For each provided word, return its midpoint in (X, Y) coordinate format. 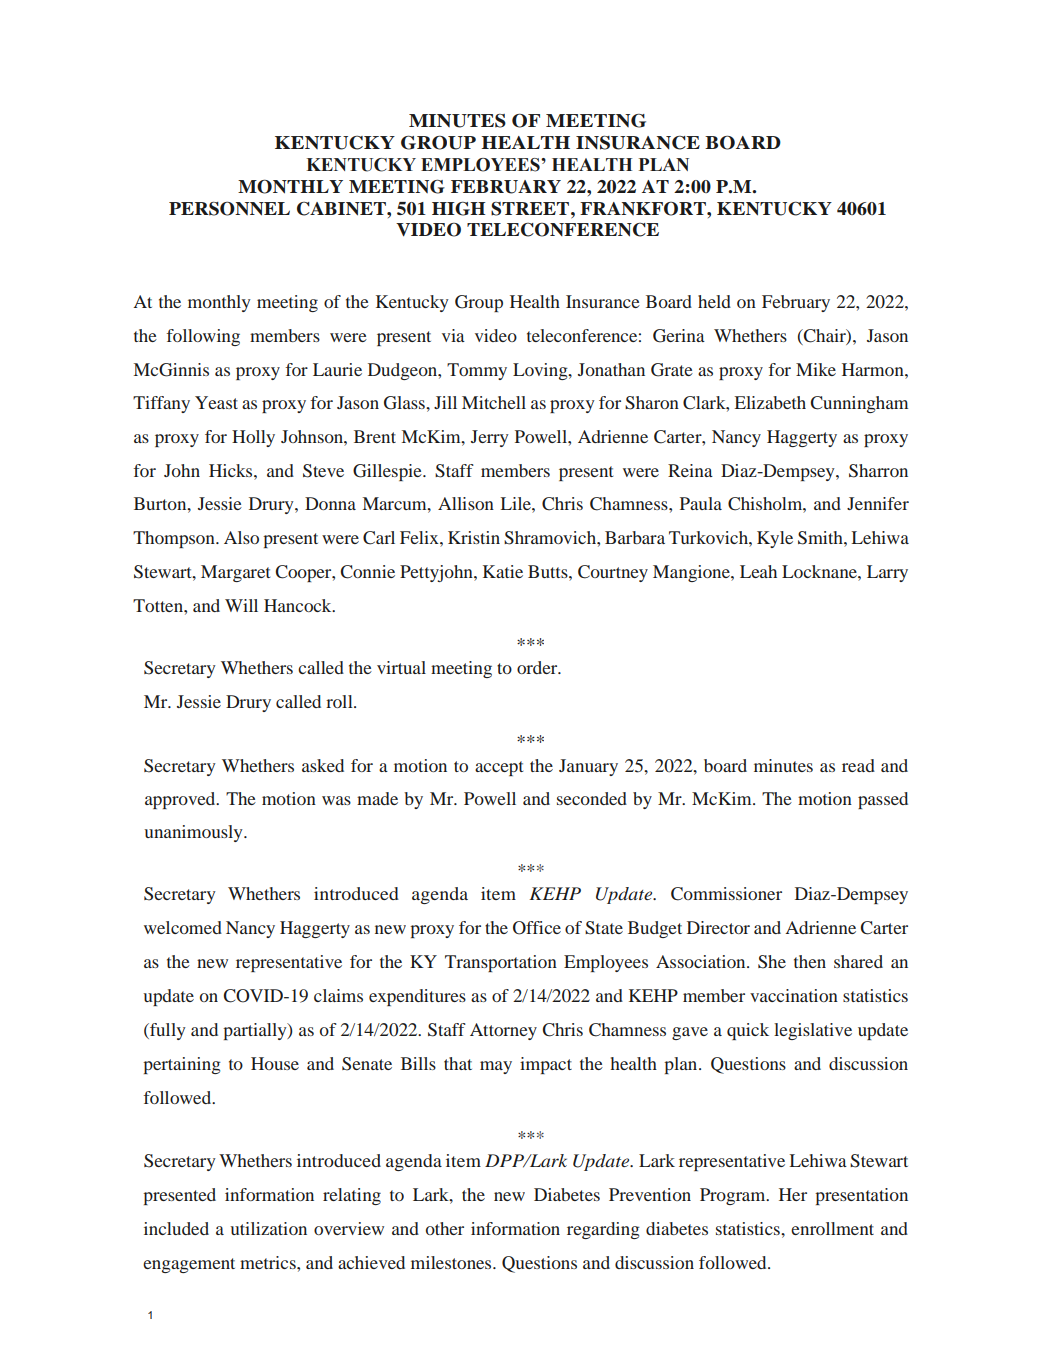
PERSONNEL (229, 208)
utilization (268, 1228)
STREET (530, 209)
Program (734, 1196)
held (714, 301)
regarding (603, 1230)
